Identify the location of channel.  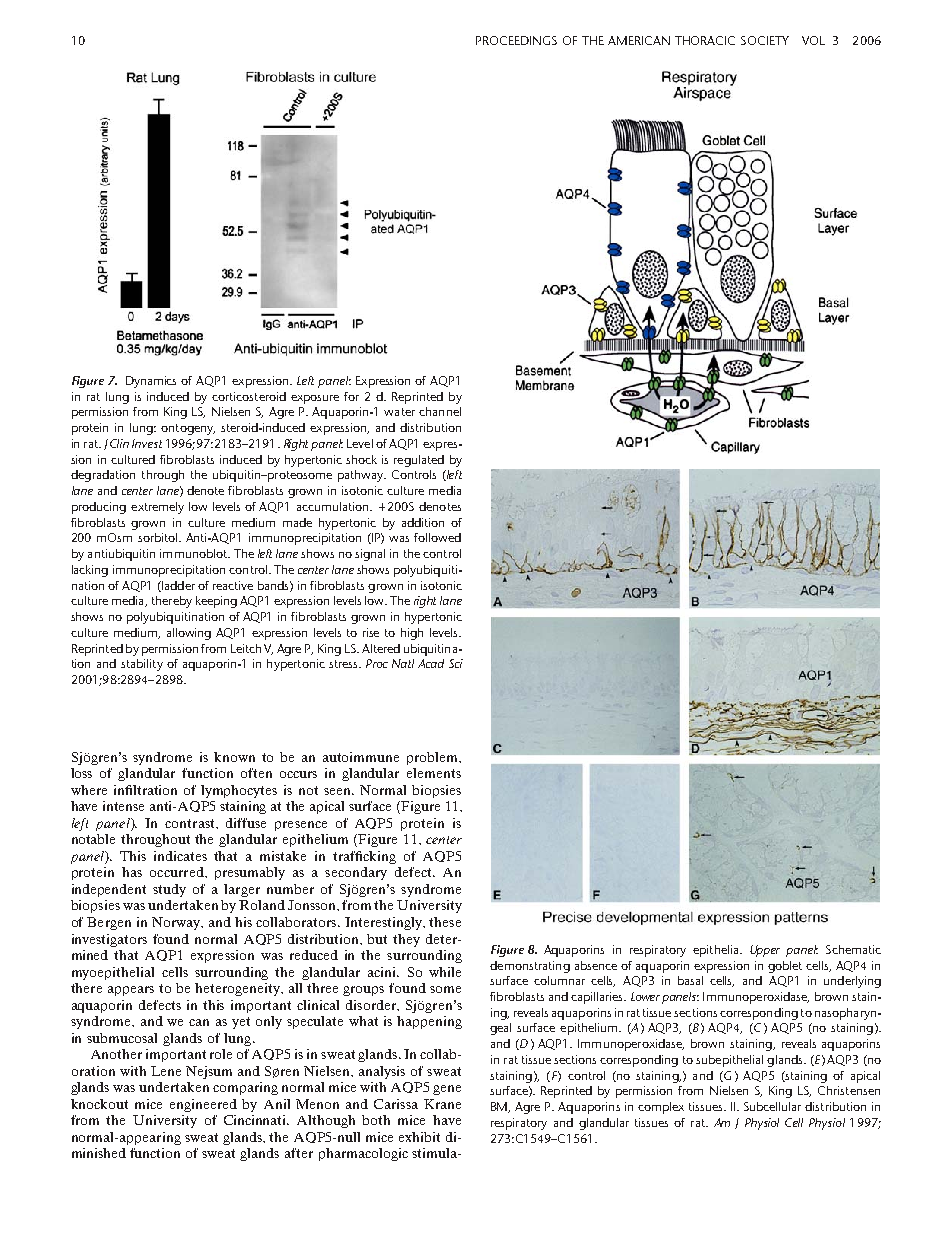
(440, 411).
